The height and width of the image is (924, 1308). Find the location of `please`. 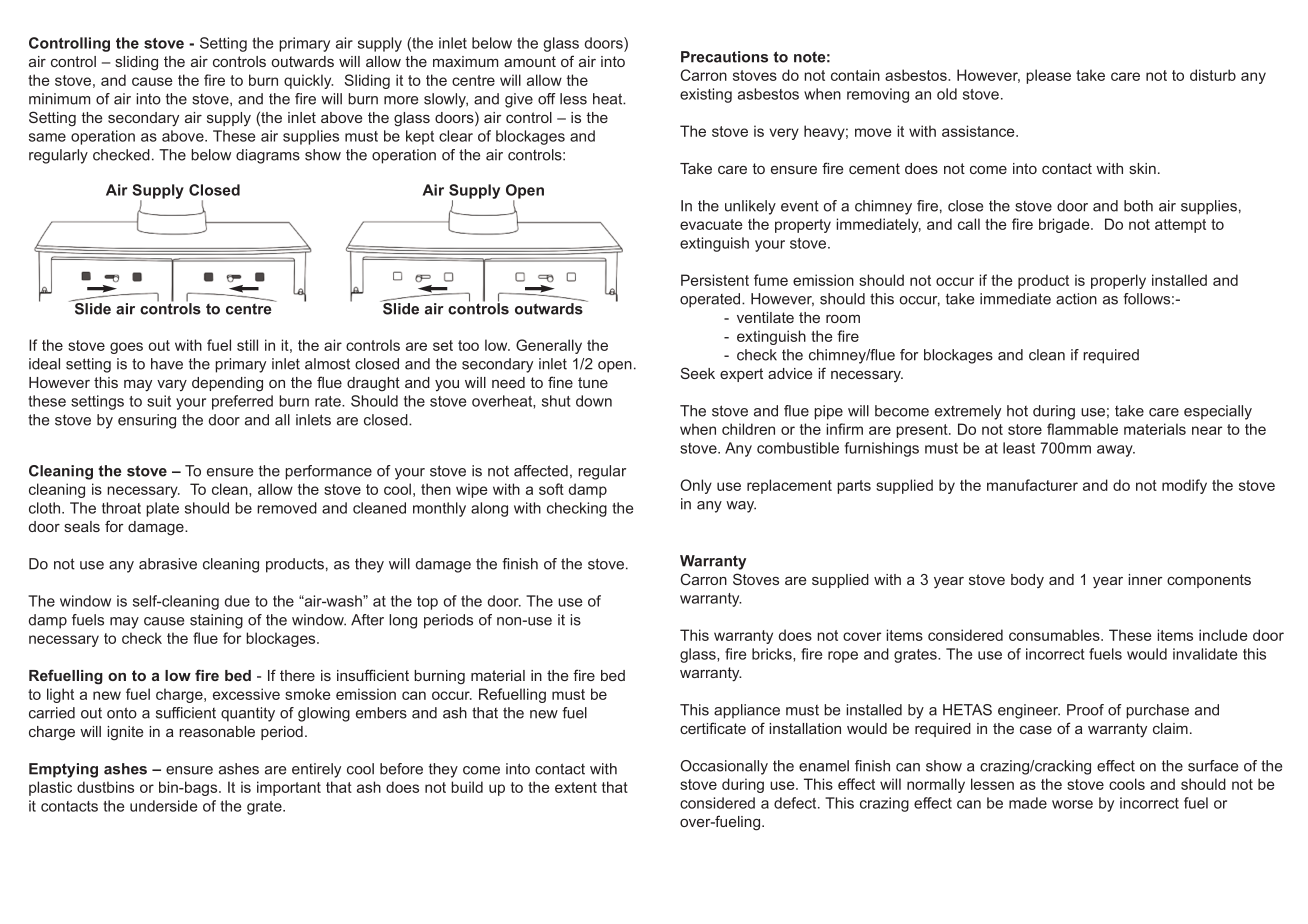

please is located at coordinates (1048, 76).
